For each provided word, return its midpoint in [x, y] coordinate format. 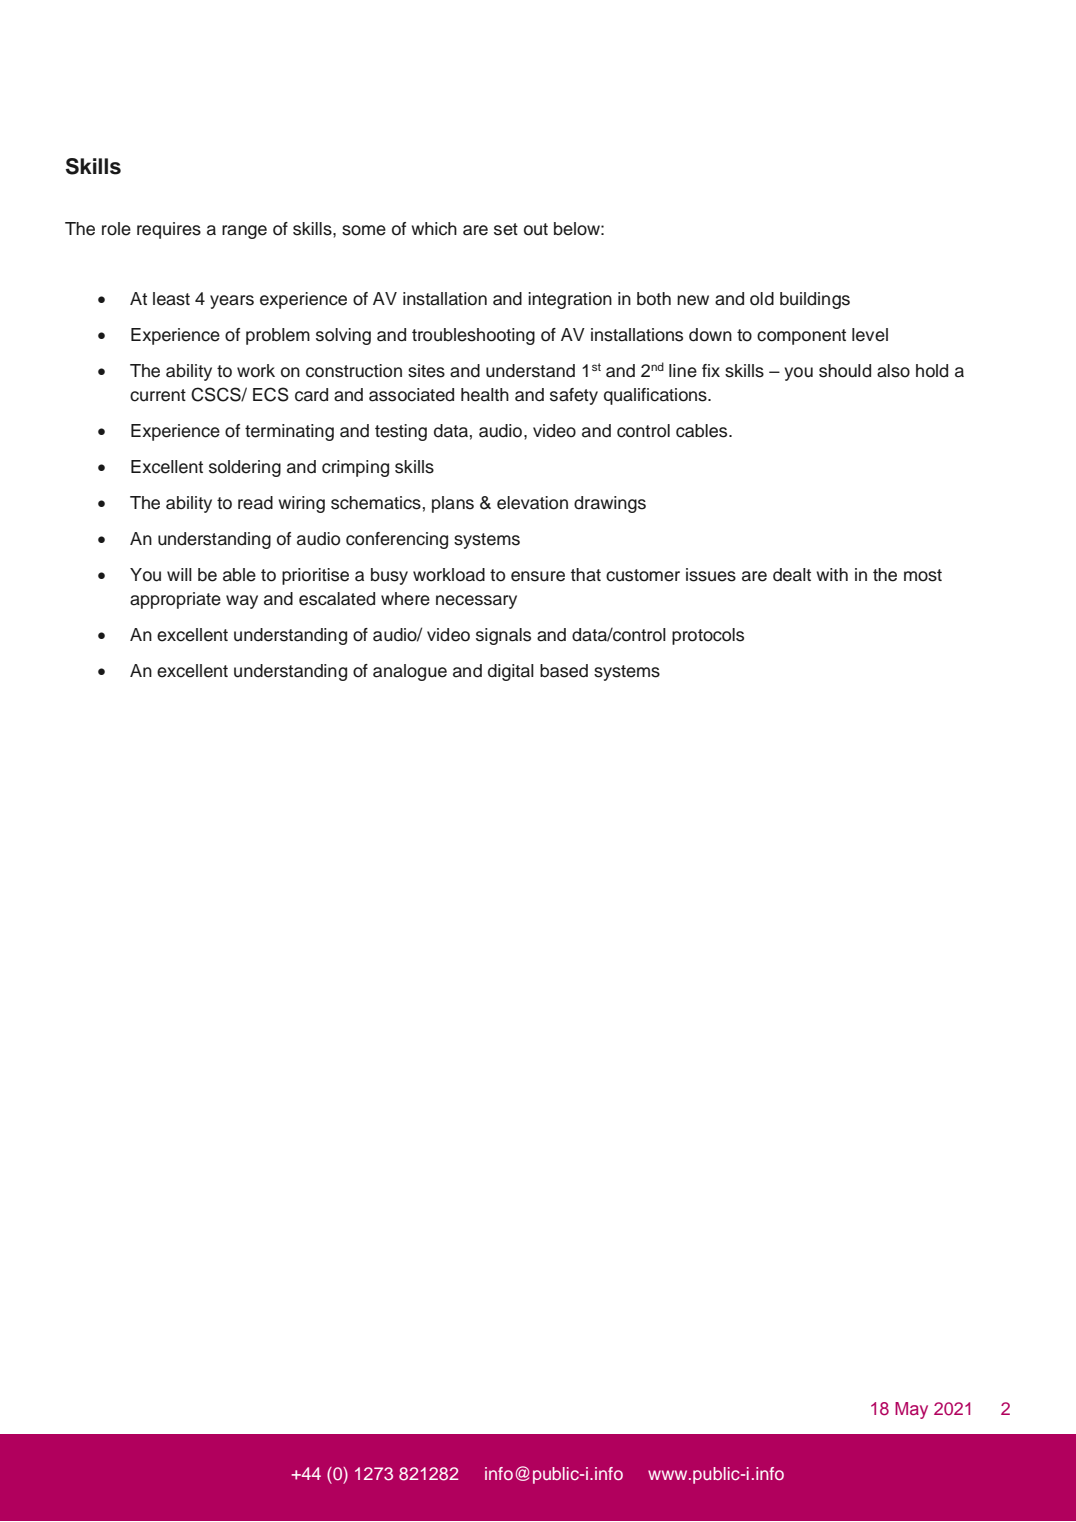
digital [511, 672]
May [911, 1410]
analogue [410, 672]
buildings [815, 300]
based [564, 671]
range [244, 232]
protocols [708, 636]
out [536, 229]
